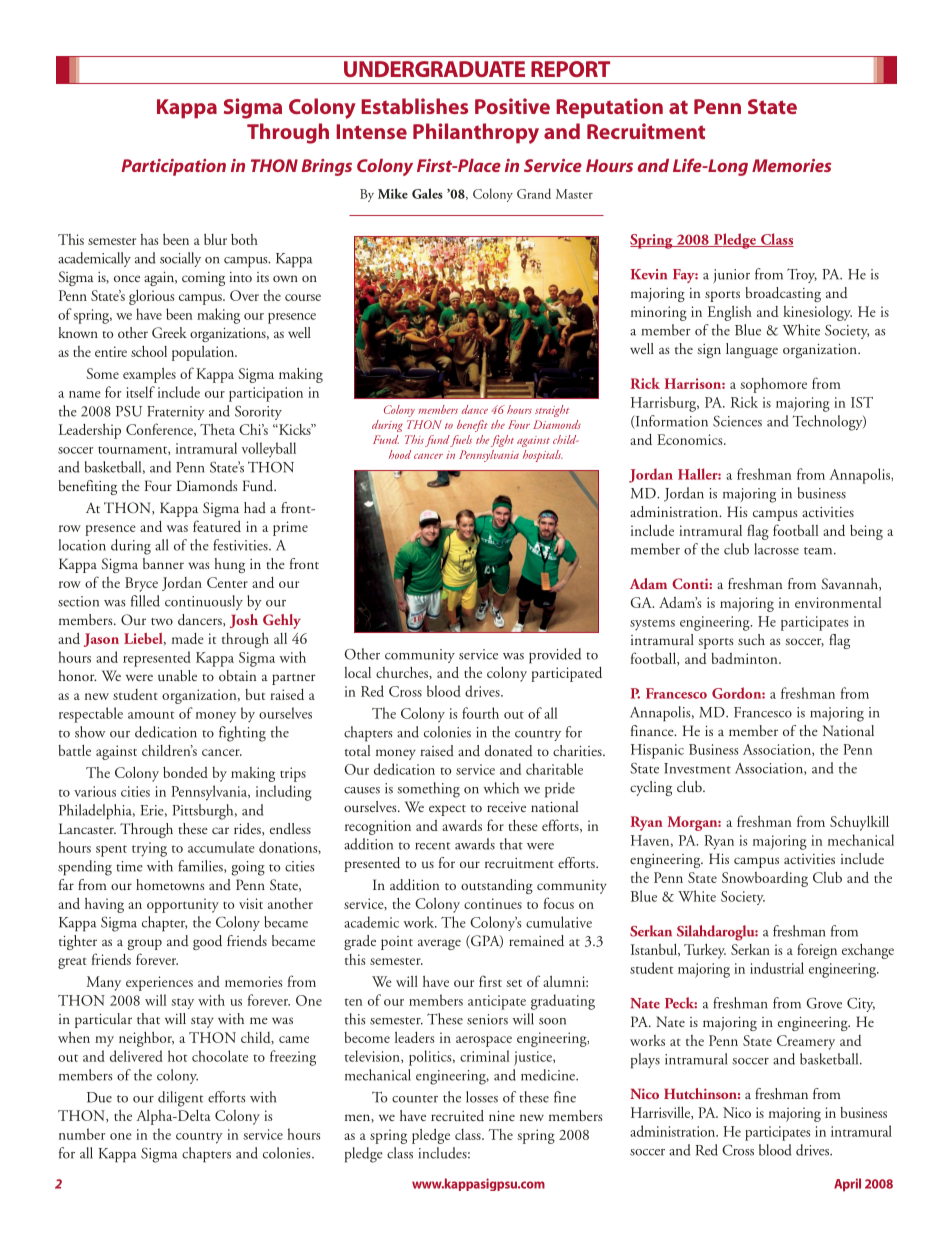  Describe the element at coordinates (327, 167) in the page. I see `Brings` at that location.
